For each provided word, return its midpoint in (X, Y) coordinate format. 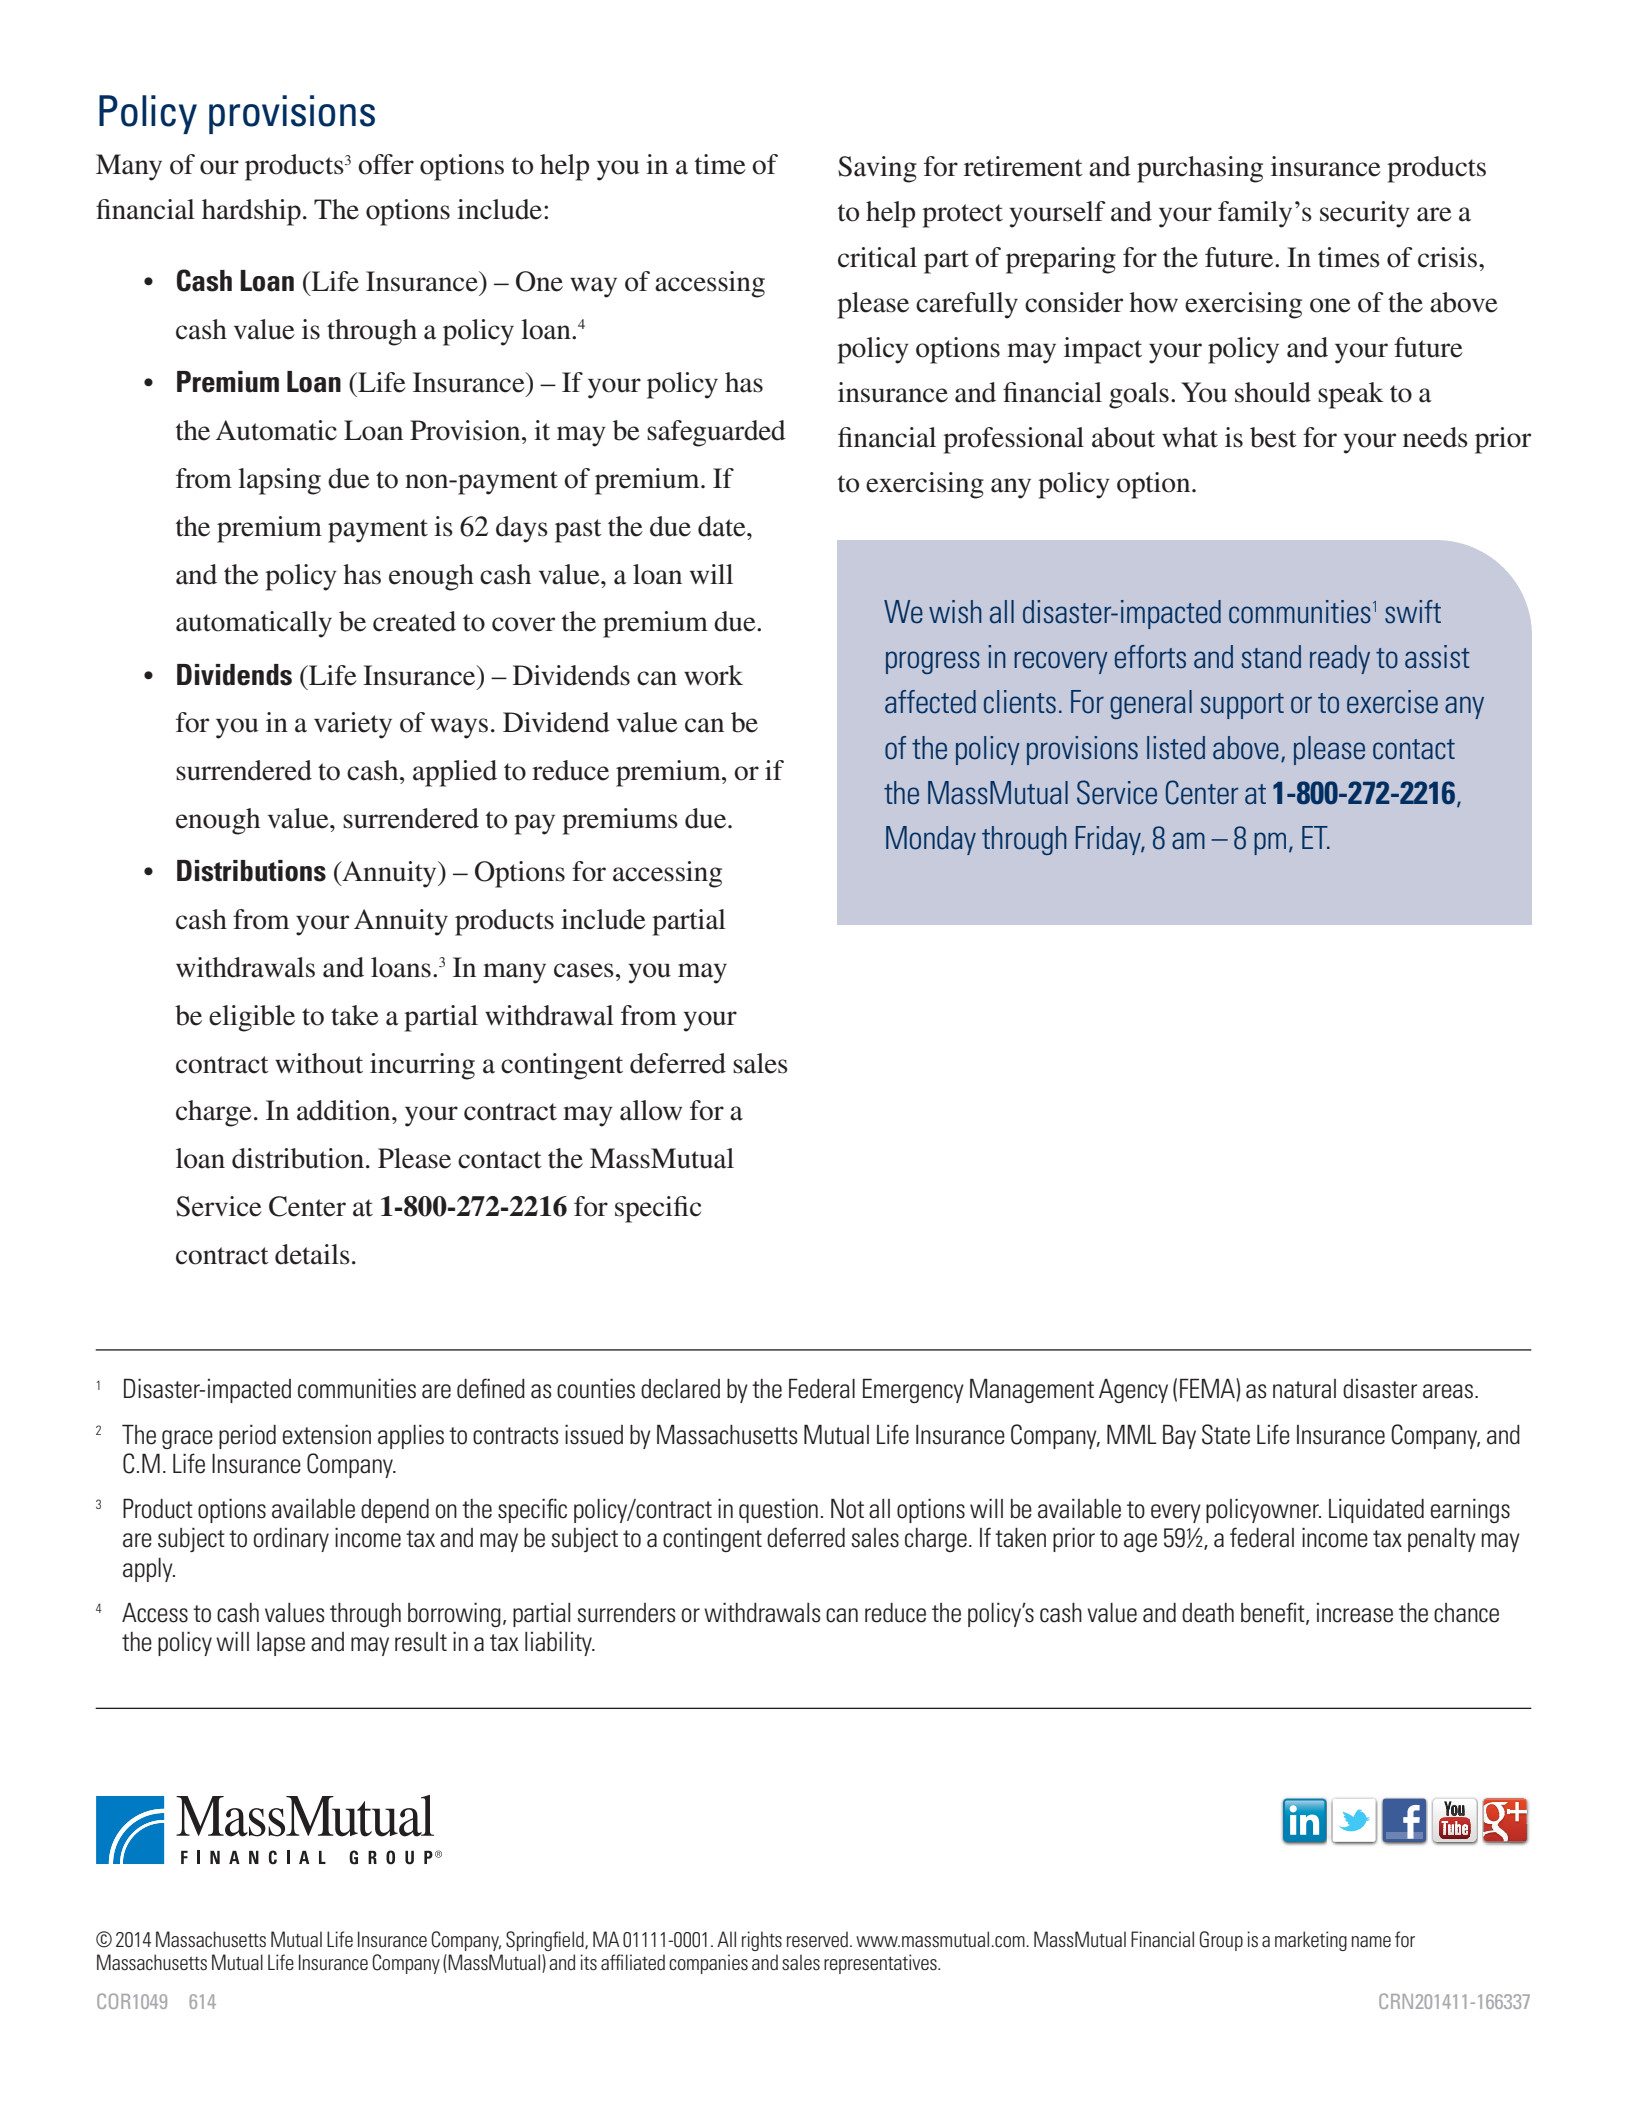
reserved (817, 1939)
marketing (1311, 1941)
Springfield (546, 1941)
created (414, 621)
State (1226, 1434)
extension (327, 1435)
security (1365, 214)
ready (1340, 659)
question (778, 1511)
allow (651, 1110)
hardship (251, 212)
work (713, 675)
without (319, 1063)
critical (877, 257)
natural (1304, 1389)
